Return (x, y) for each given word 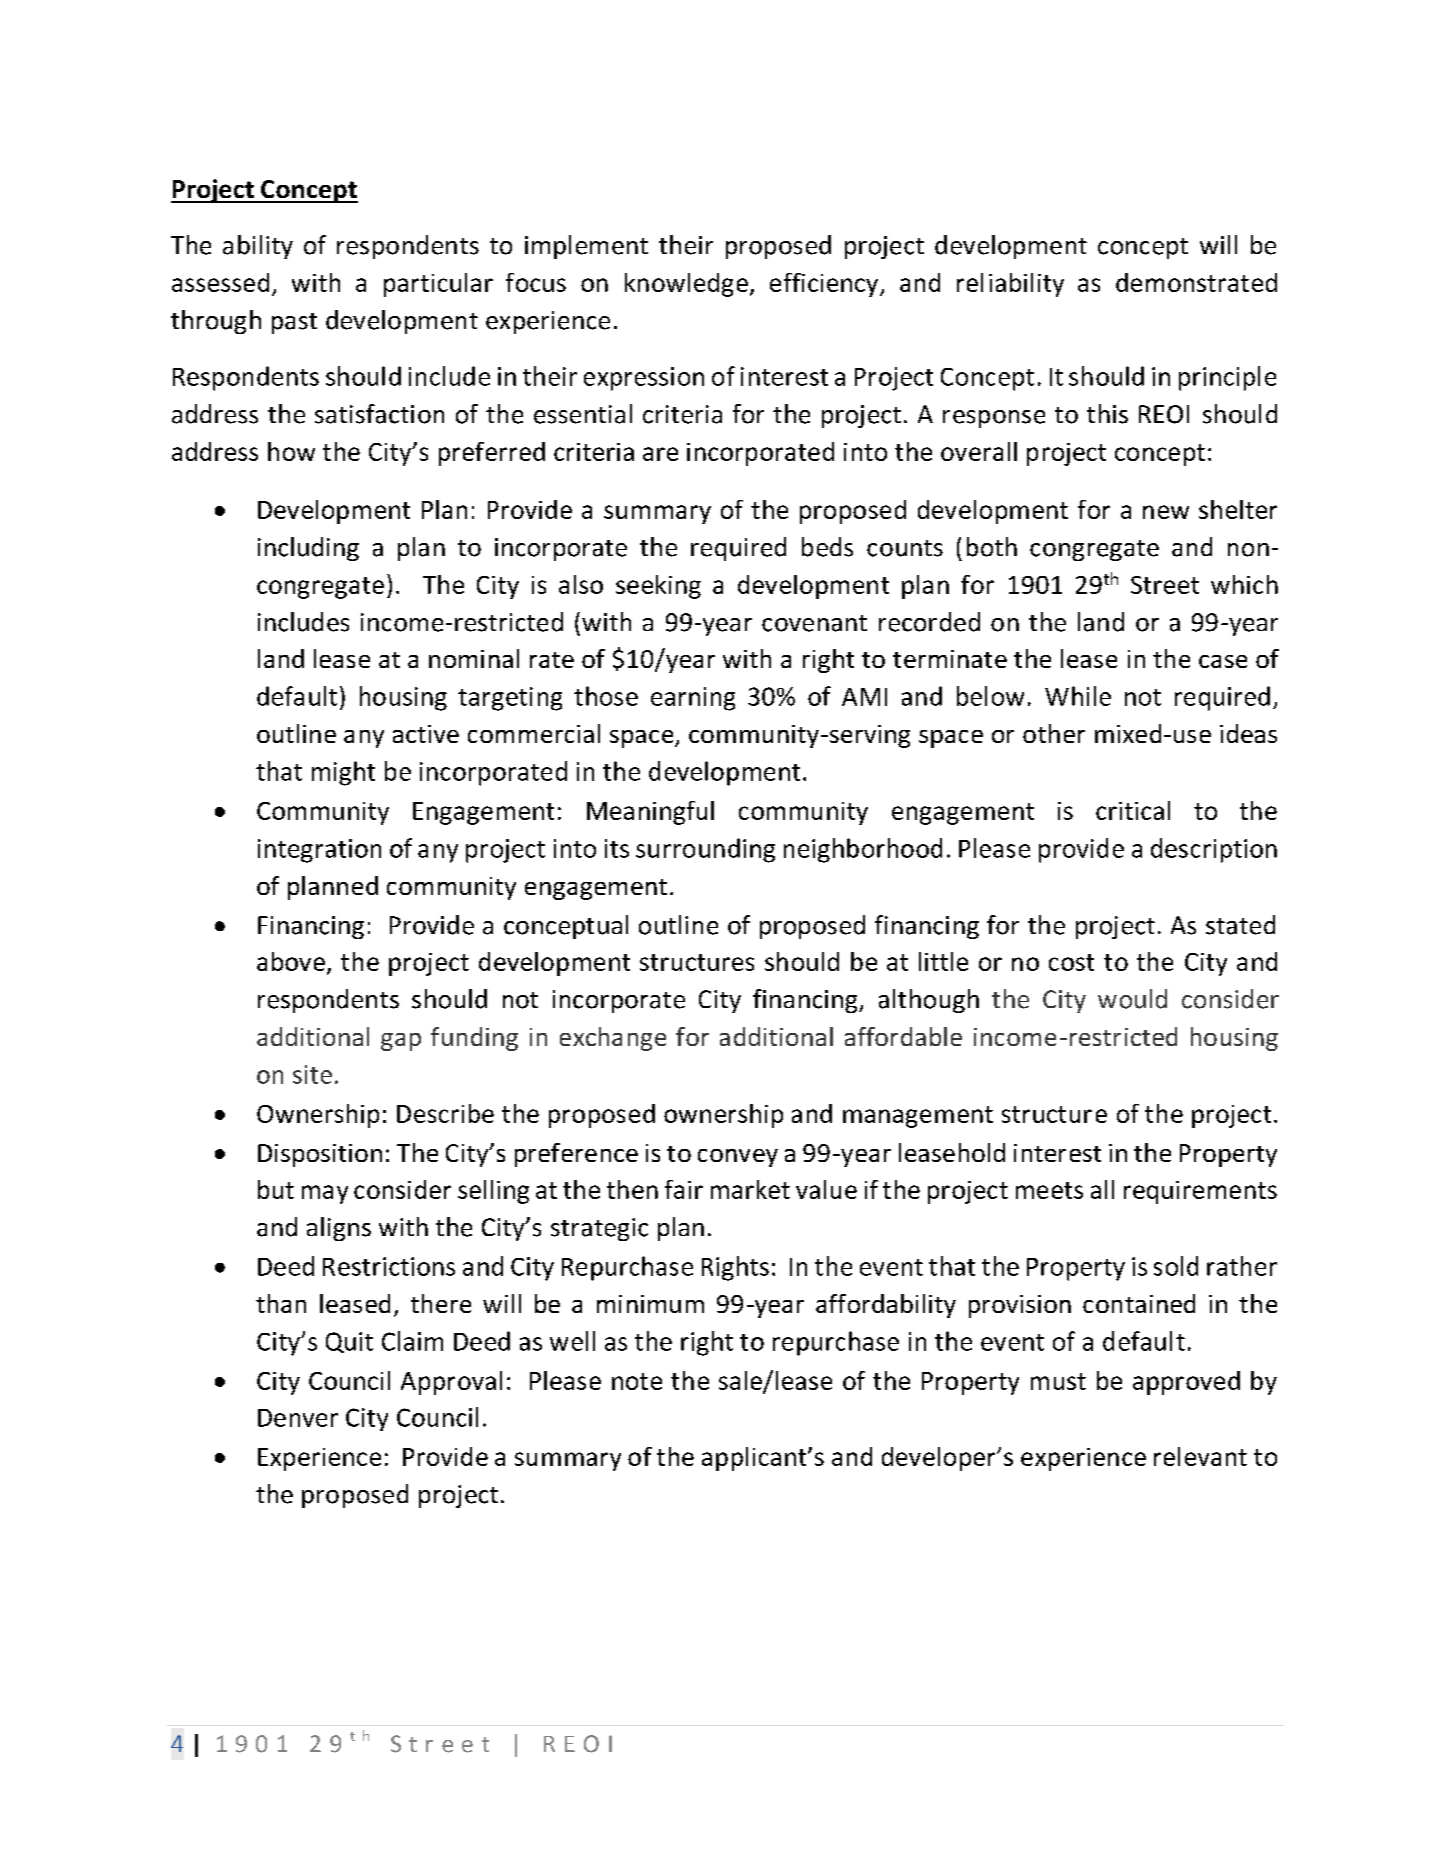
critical (1133, 810)
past (294, 323)
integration (319, 851)
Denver (298, 1418)
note (637, 1381)
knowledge (686, 285)
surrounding (705, 850)
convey (738, 1158)
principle (1227, 378)
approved (1186, 1383)
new (1166, 512)
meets (1049, 1190)
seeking (658, 587)
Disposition (320, 1155)
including (308, 549)
